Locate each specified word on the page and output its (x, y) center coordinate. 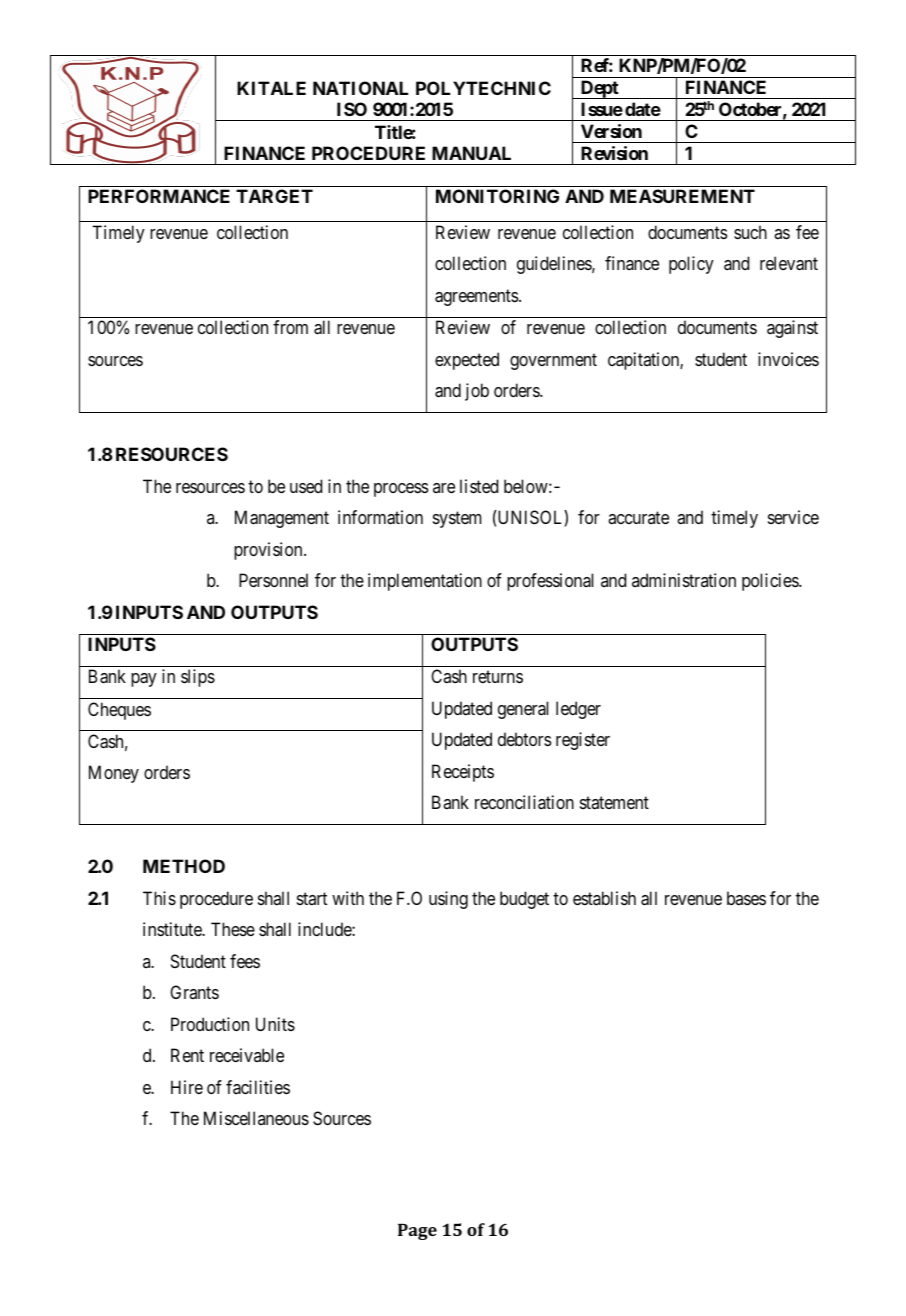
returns (498, 677)
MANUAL (471, 153)
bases (746, 898)
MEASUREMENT (682, 196)
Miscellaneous (256, 1118)
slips (198, 678)
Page (417, 1232)
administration (684, 580)
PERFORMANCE (159, 196)
